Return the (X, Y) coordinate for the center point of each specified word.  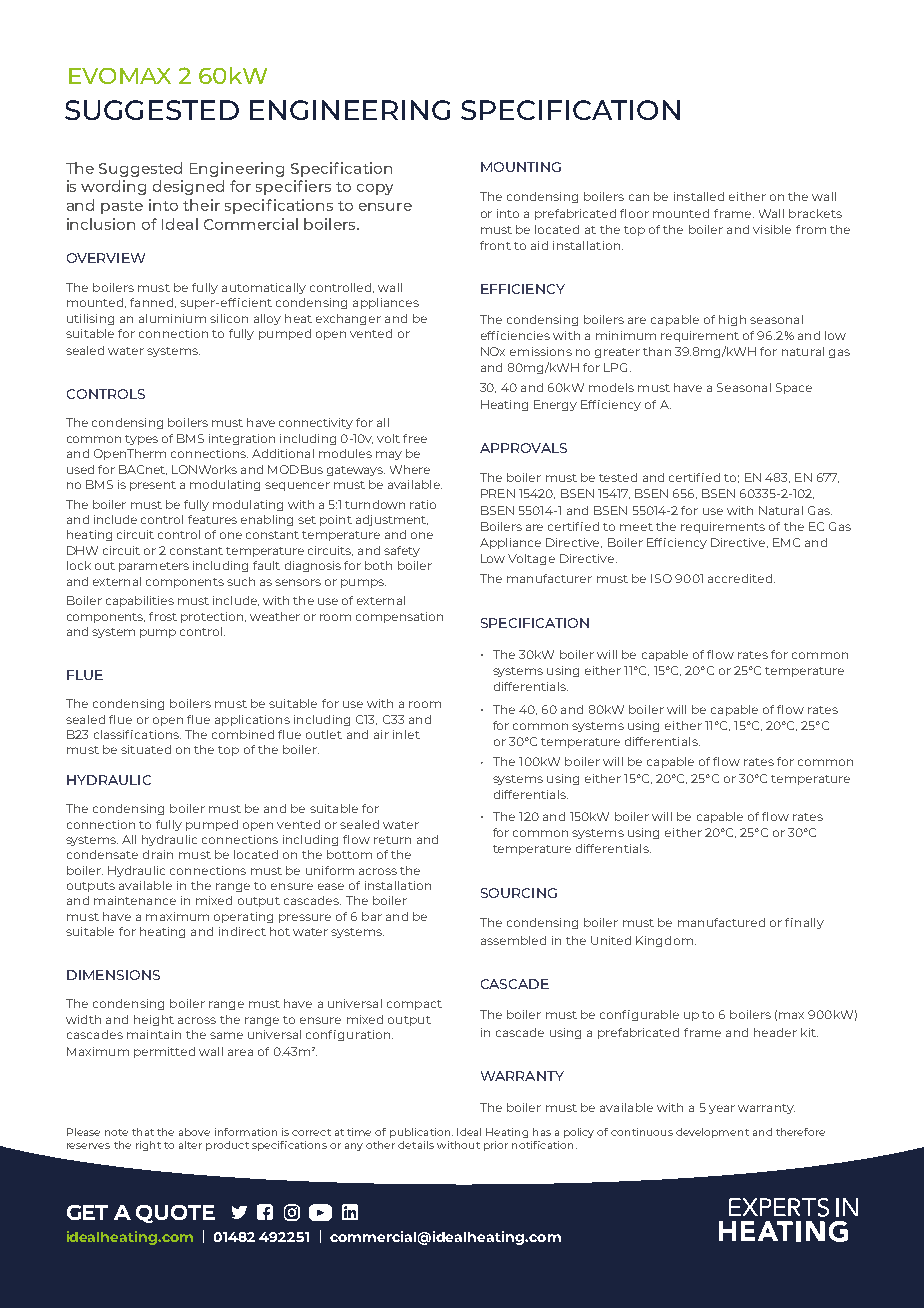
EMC (786, 542)
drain (158, 854)
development (712, 1133)
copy (375, 189)
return (392, 840)
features (212, 519)
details (416, 1145)
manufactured (721, 922)
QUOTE (175, 1214)
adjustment (392, 520)
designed (188, 187)
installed (699, 196)
